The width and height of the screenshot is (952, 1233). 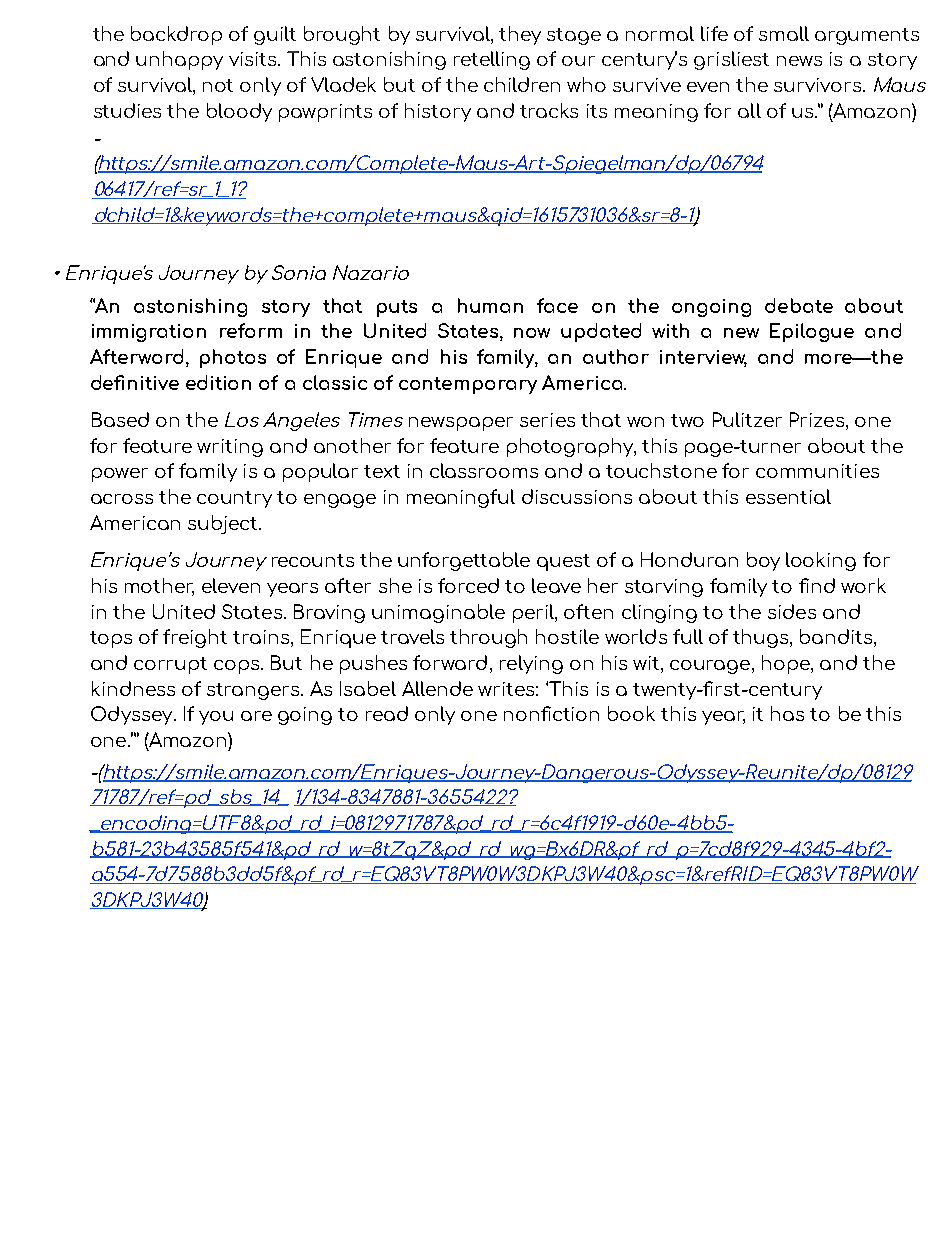 I want to click on unhappy, so click(x=179, y=60).
